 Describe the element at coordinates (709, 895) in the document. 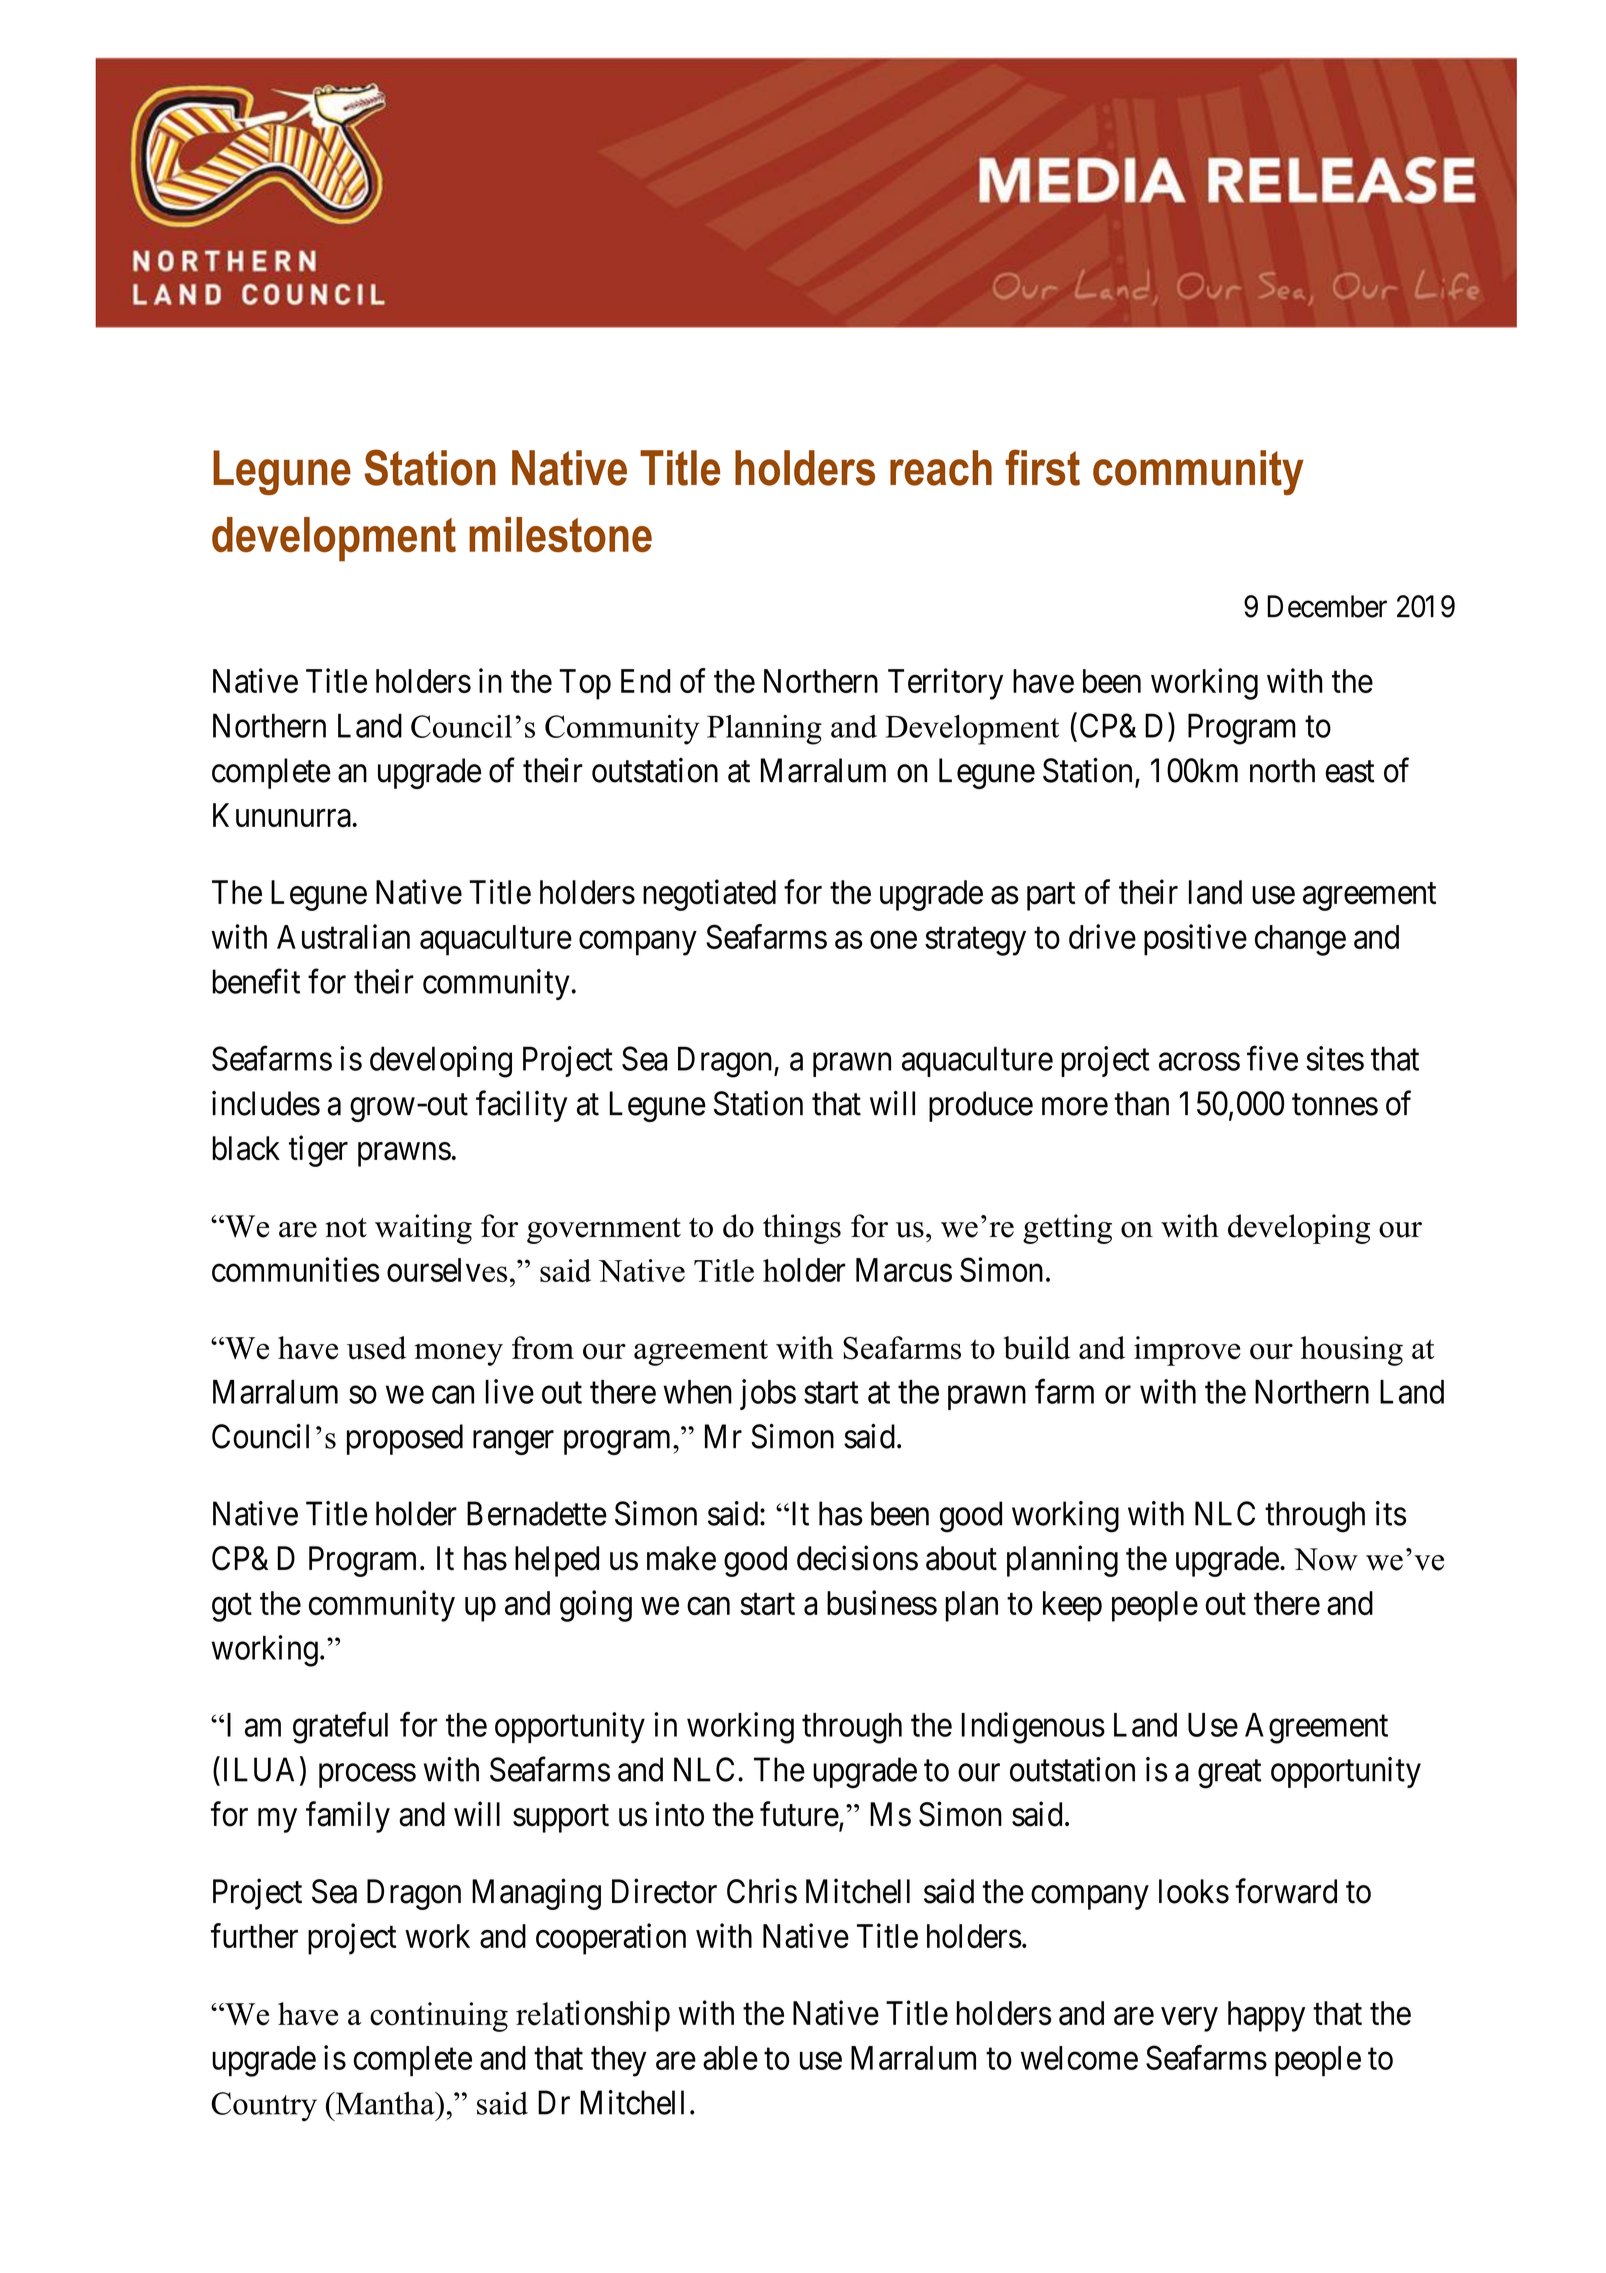

I see `negotiated` at that location.
